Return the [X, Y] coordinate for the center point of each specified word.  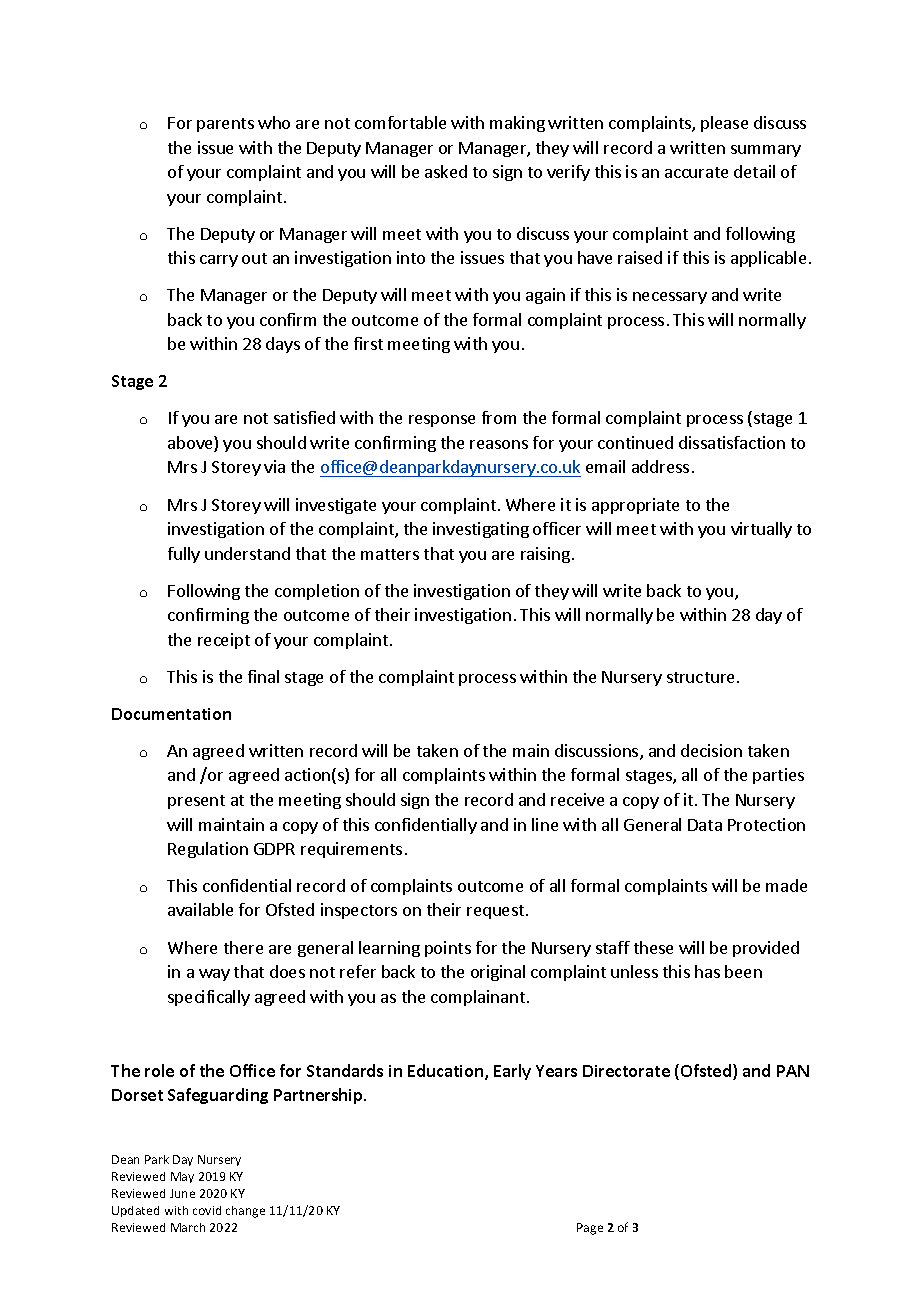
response [442, 421]
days [283, 345]
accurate [696, 172]
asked [446, 171]
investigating [481, 530]
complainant [478, 998]
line [545, 824]
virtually [761, 530]
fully [184, 555]
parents [225, 125]
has [707, 971]
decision [711, 750]
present [196, 802]
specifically [209, 998]
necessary [670, 298]
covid [207, 1210]
